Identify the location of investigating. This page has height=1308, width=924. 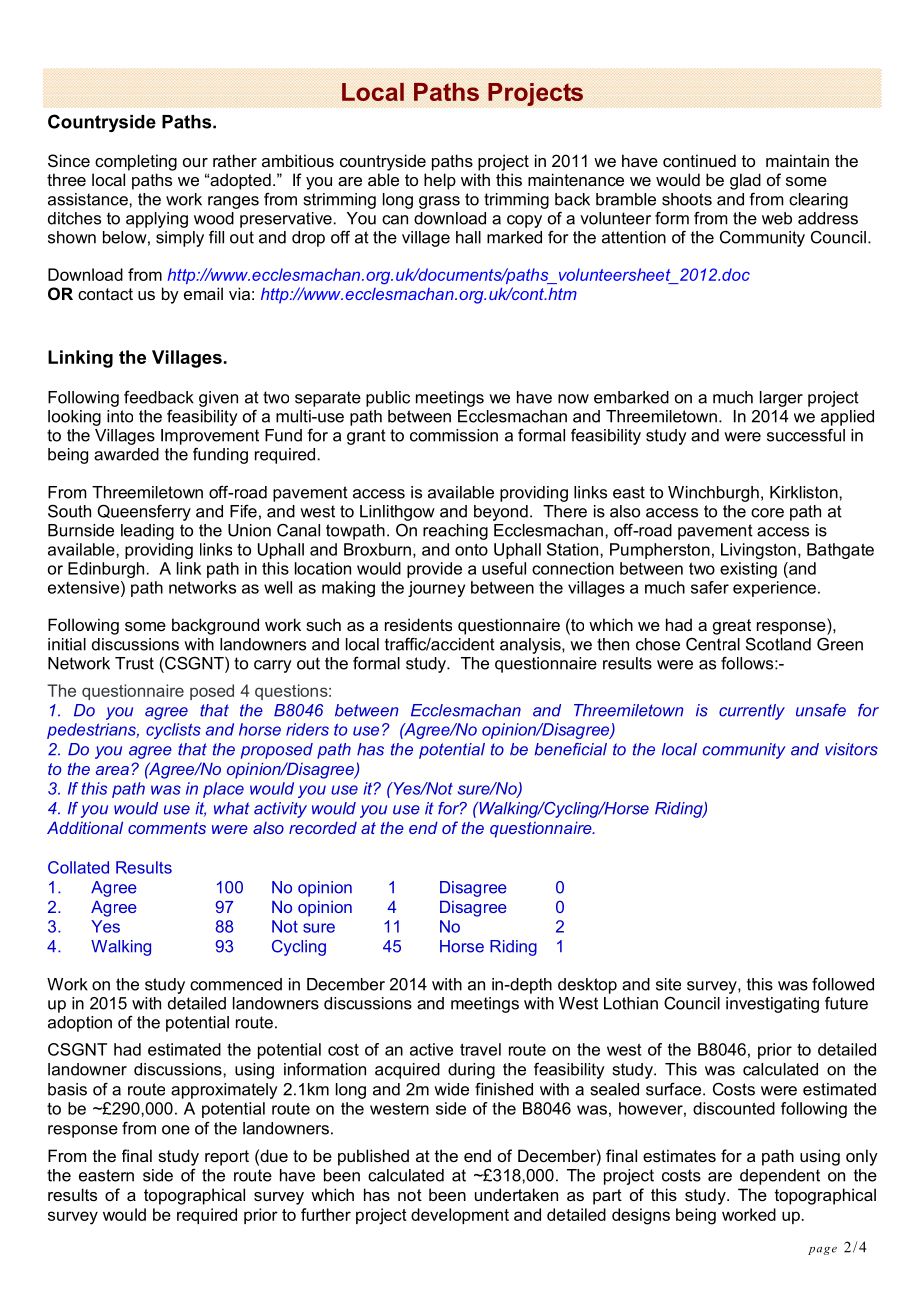
(772, 1005).
